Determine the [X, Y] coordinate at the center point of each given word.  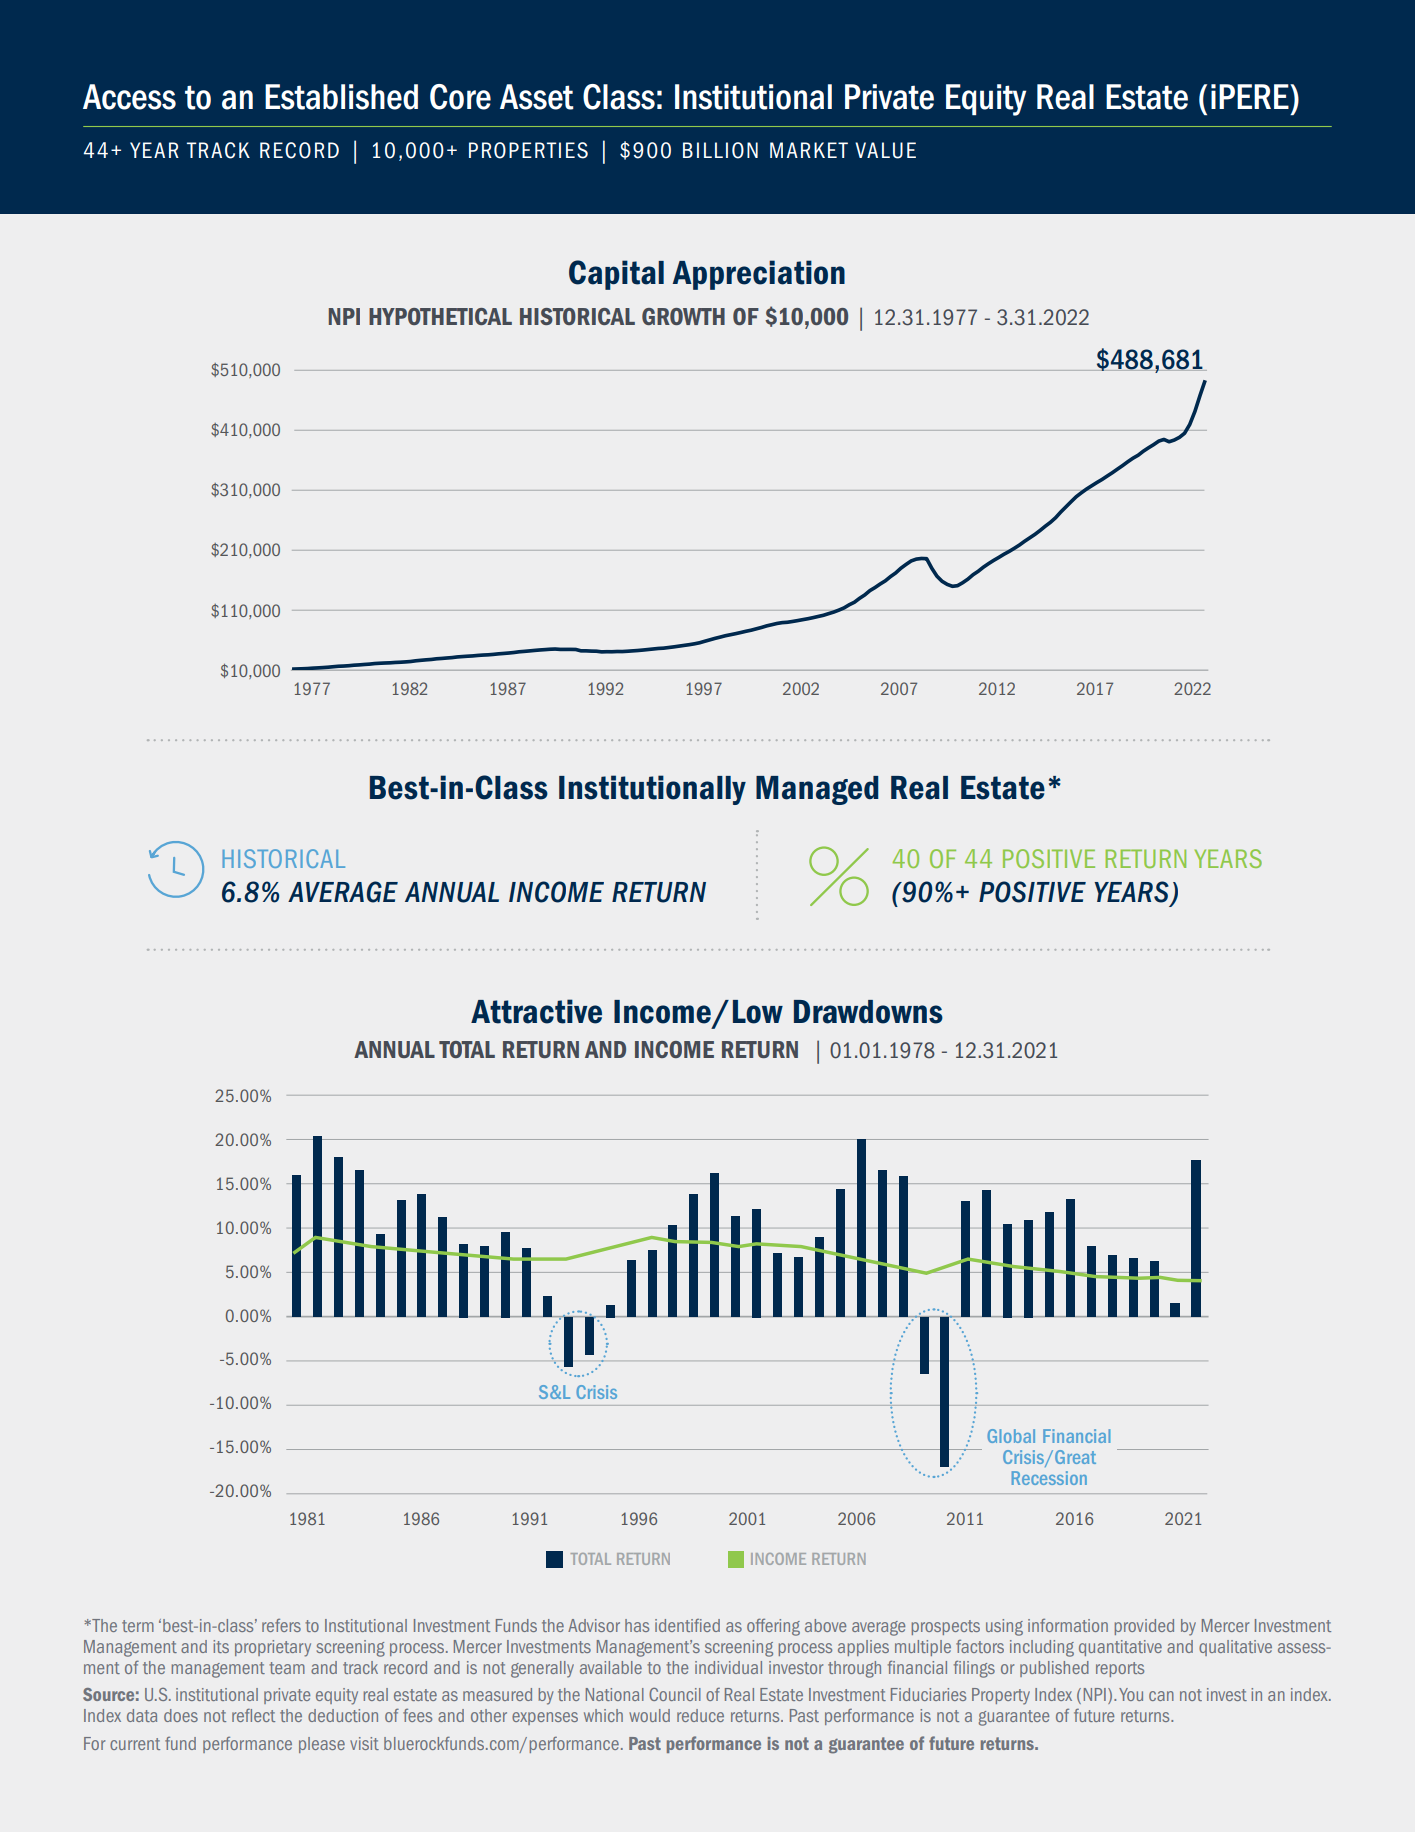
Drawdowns [868, 1012]
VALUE [885, 150]
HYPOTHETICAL [440, 316]
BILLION [720, 150]
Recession [1049, 1478]
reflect [253, 1715]
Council [675, 1694]
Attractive [536, 1011]
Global [1011, 1436]
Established [341, 97]
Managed [817, 790]
